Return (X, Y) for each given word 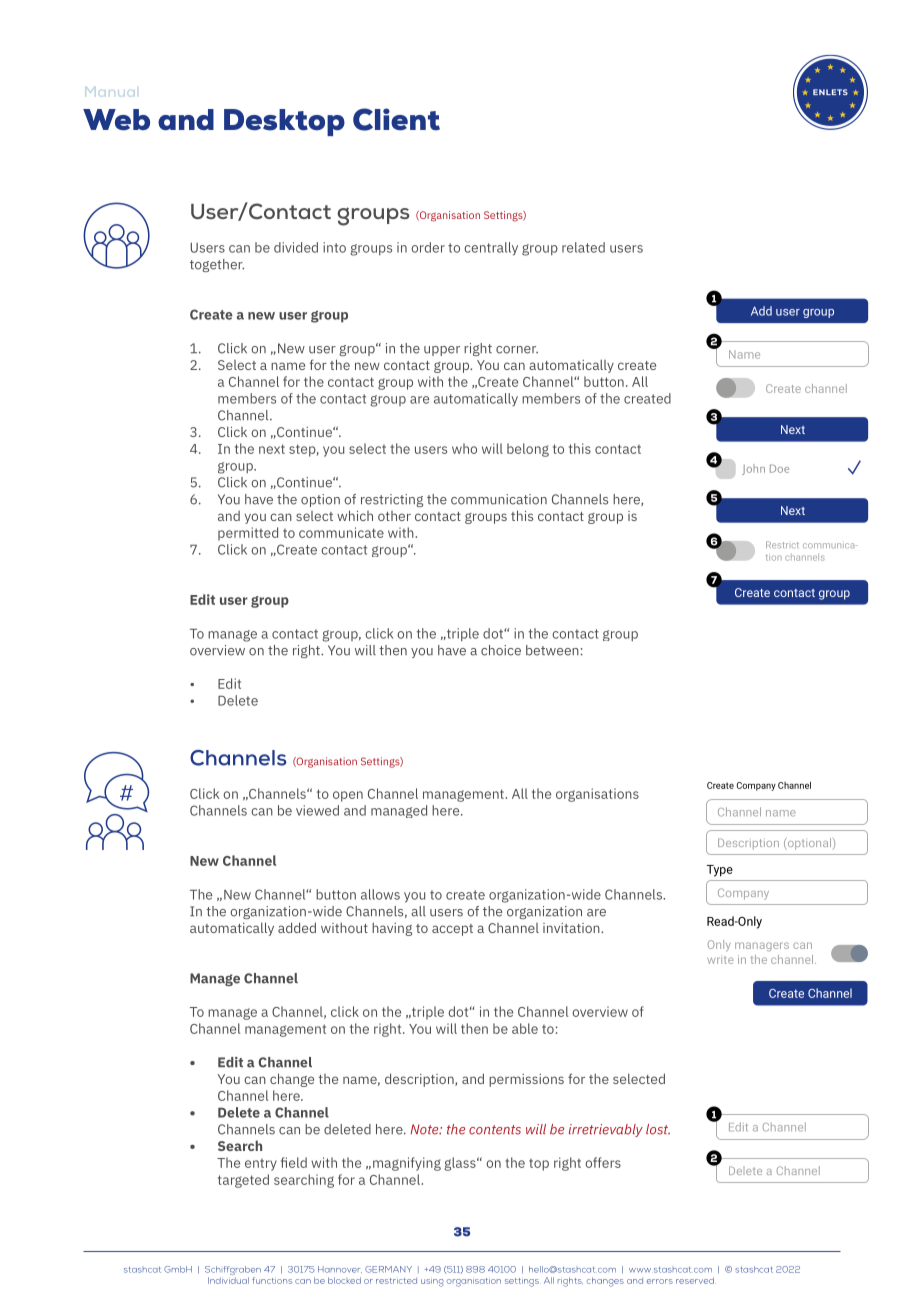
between (552, 650)
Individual (228, 1280)
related (583, 247)
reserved (696, 1280)
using (432, 1283)
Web (116, 120)
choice (501, 650)
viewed (317, 810)
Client (396, 119)
